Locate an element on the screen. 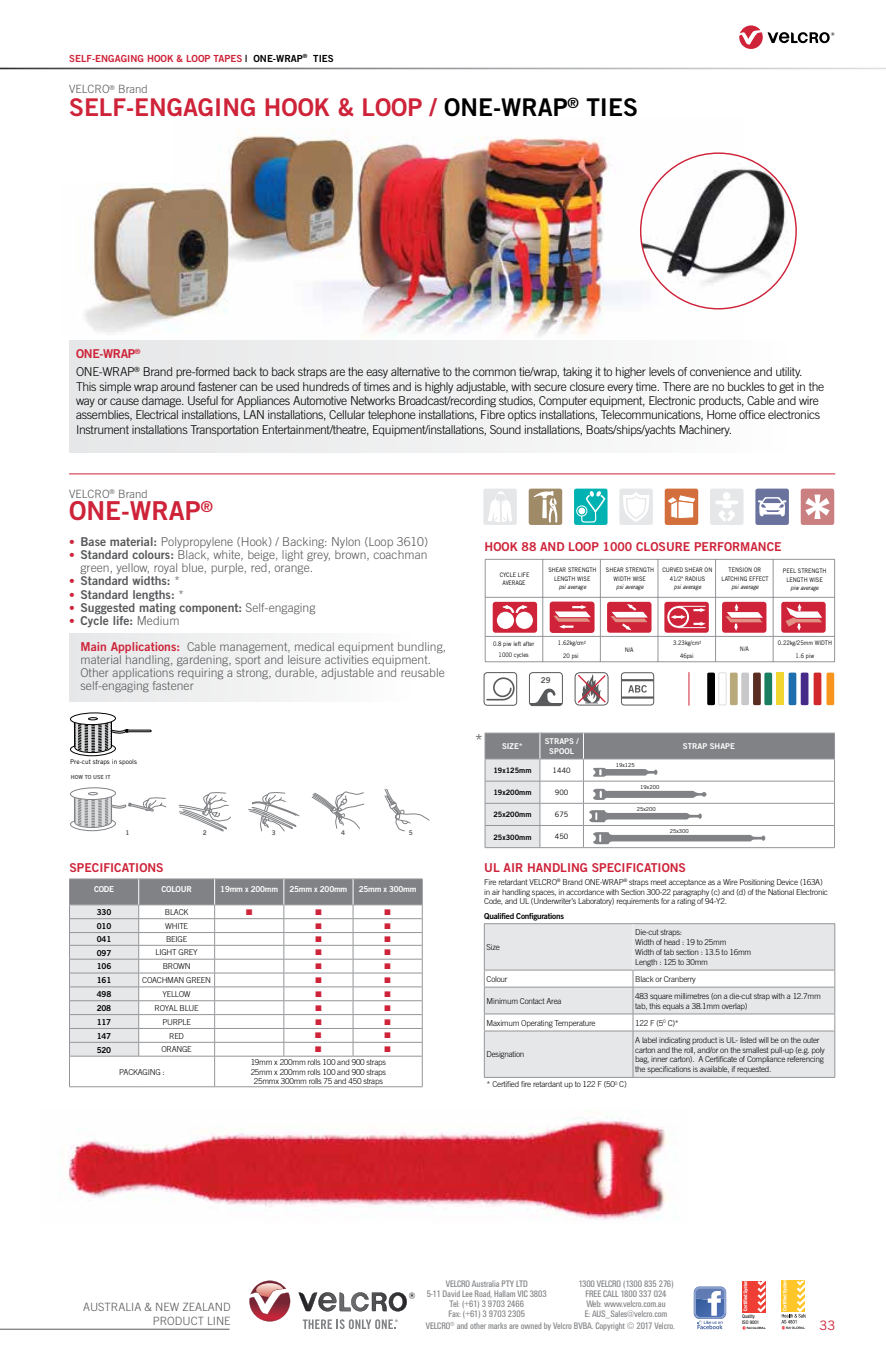 The height and width of the screenshot is (1372, 886). Qualified is located at coordinates (499, 916).
